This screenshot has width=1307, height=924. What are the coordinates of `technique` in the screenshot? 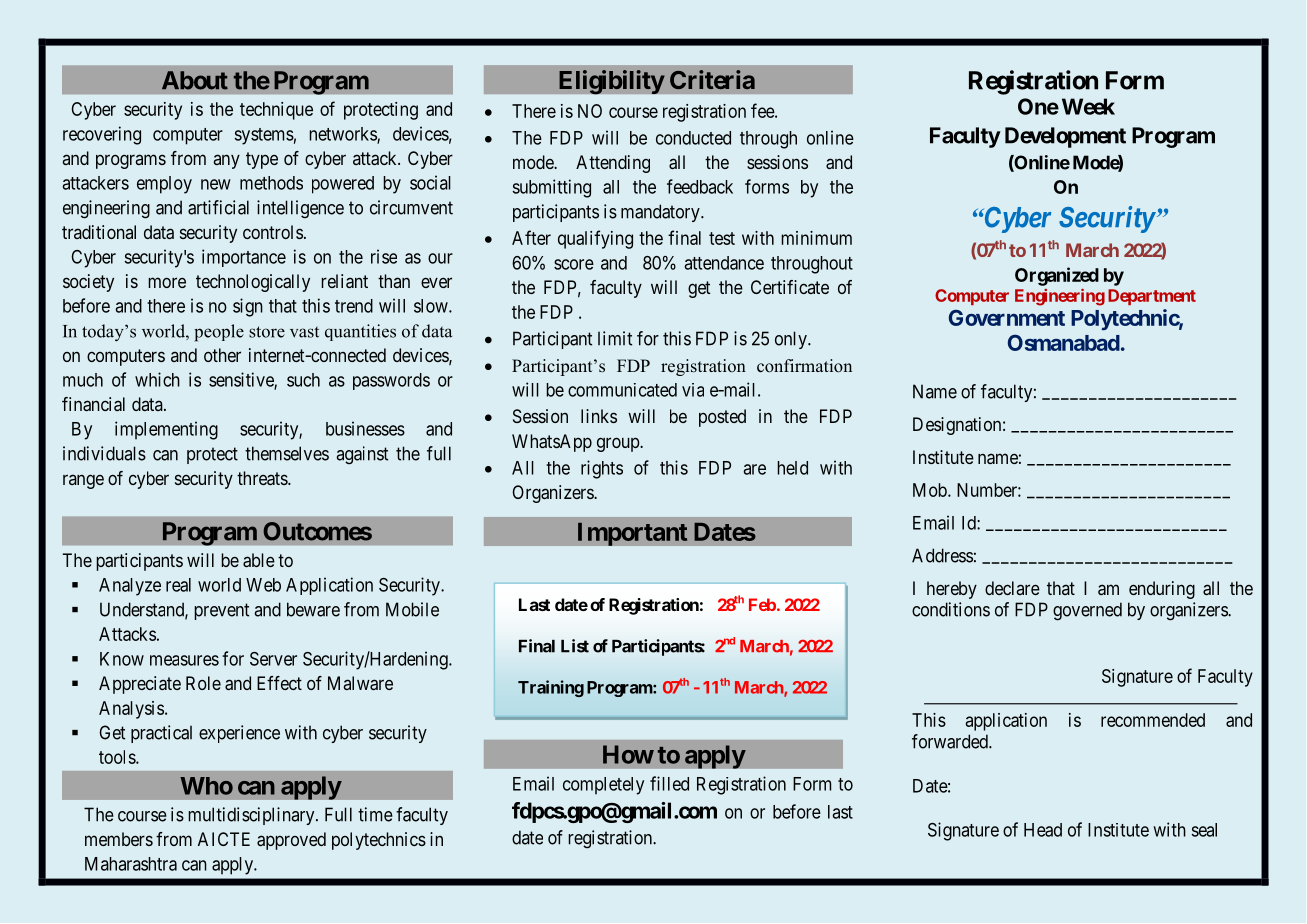 It's located at (276, 111).
